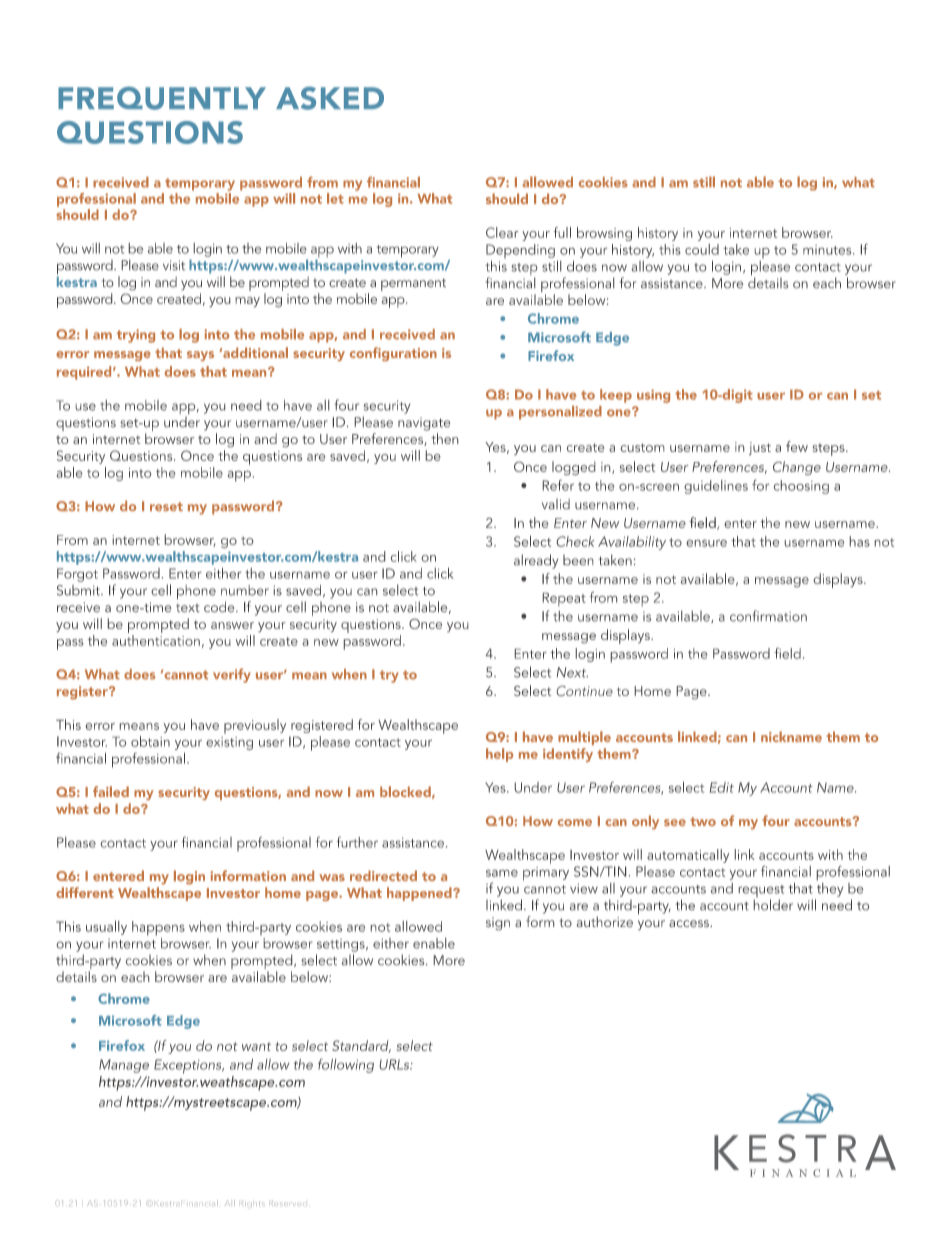  Describe the element at coordinates (690, 923) in the document. I see `access` at that location.
